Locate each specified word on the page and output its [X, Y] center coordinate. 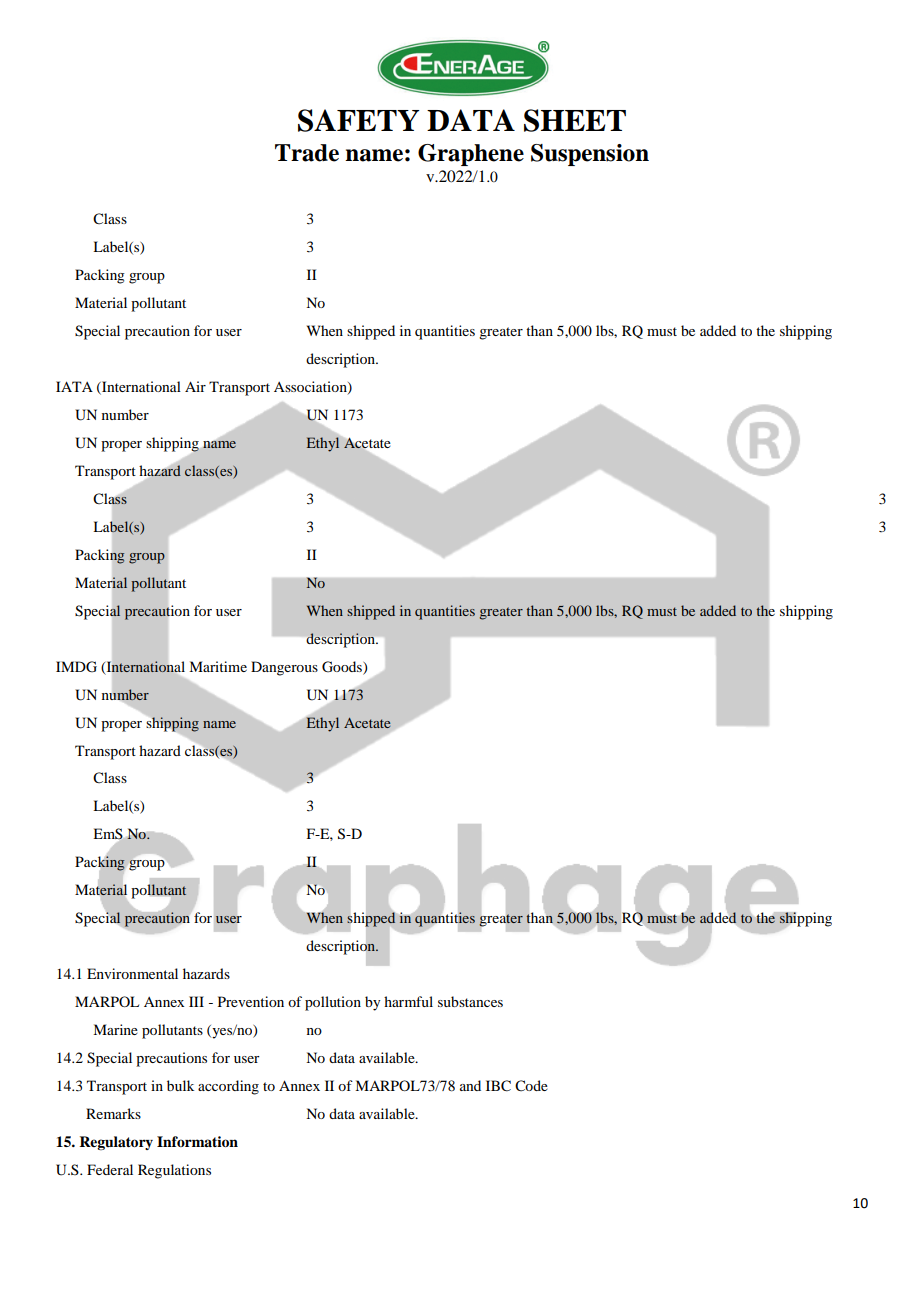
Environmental [132, 973]
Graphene [471, 155]
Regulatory [116, 1143]
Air [195, 386]
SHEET [575, 120]
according [228, 1087]
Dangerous [284, 668]
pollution [333, 1003]
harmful [408, 1001]
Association [311, 388]
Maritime [218, 666]
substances [470, 1001]
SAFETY [358, 120]
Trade [307, 153]
